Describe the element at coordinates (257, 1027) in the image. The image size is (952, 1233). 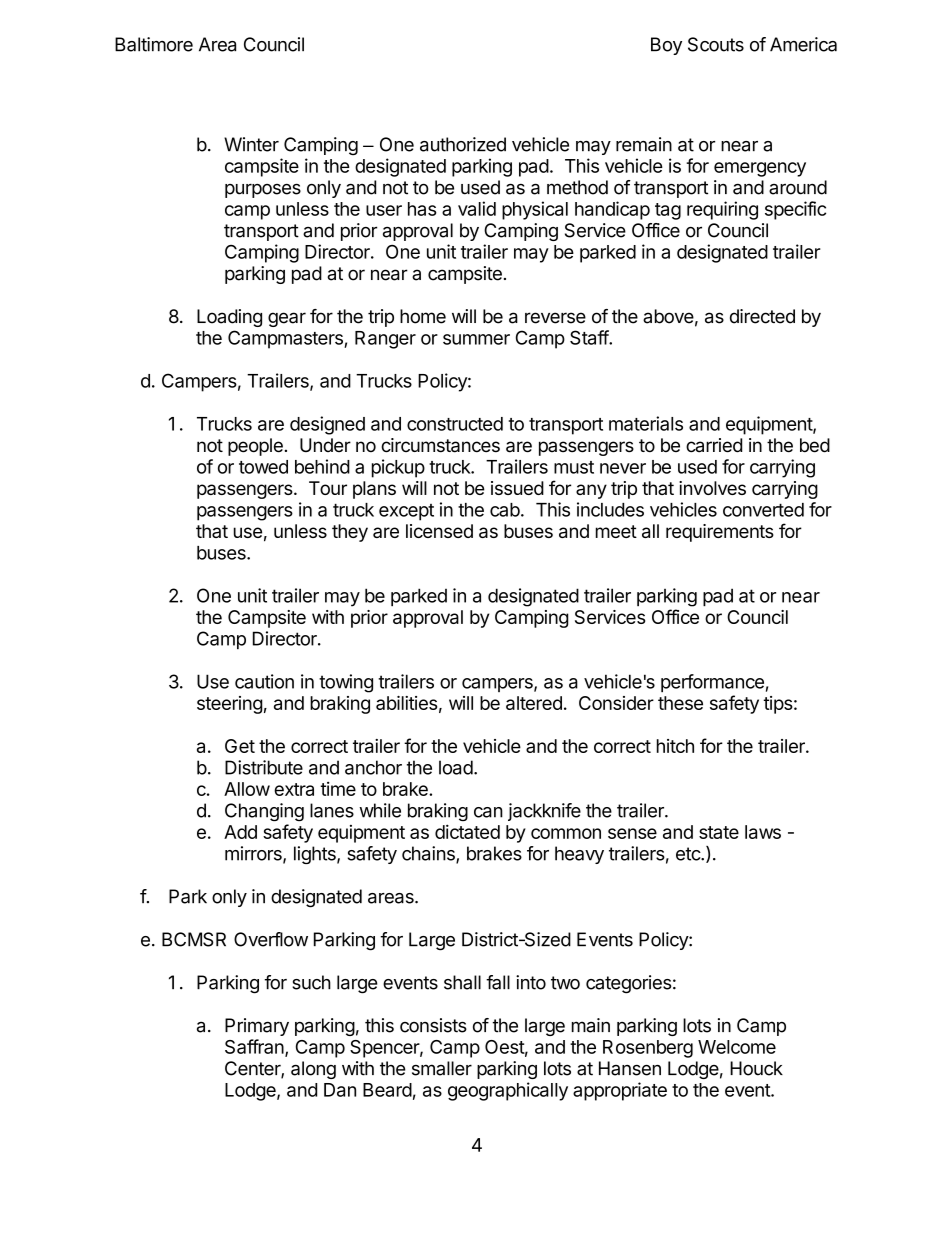
I see `Primary` at that location.
